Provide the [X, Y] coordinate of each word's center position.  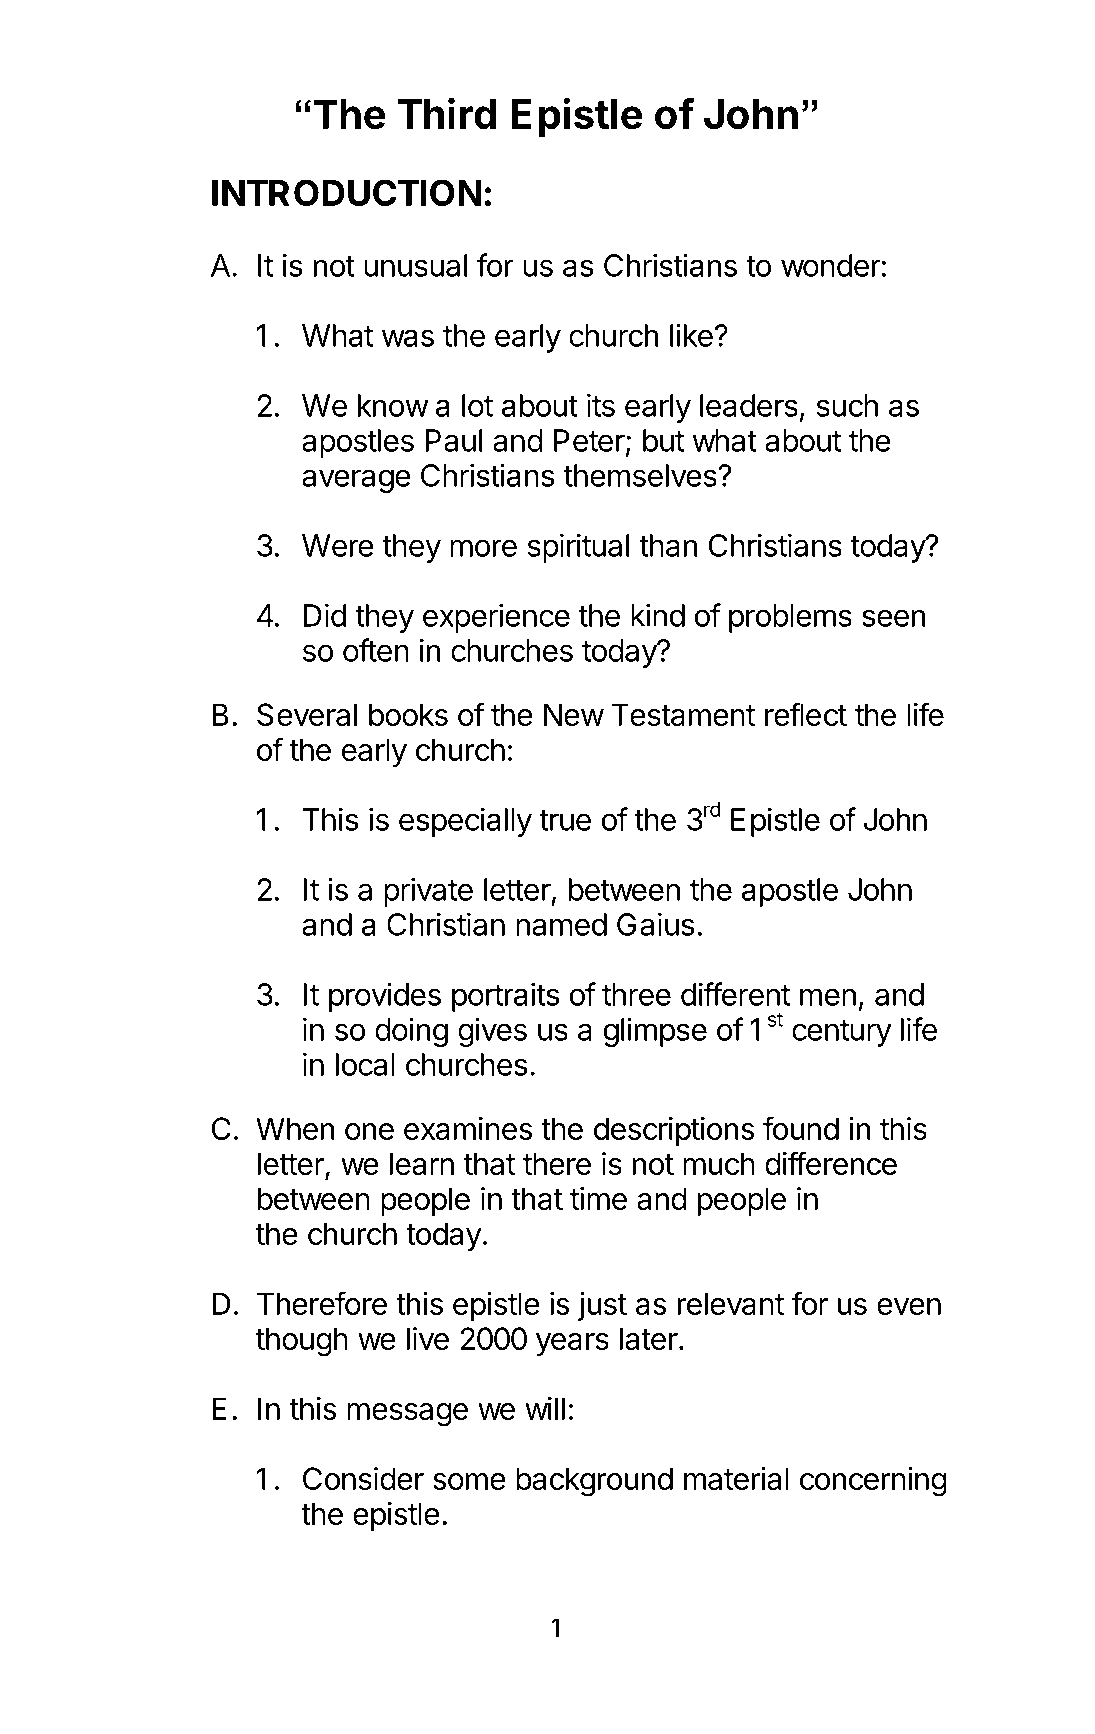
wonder [831, 265]
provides [385, 997]
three [636, 994]
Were [338, 545]
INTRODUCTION [346, 192]
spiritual [578, 548]
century [842, 1033]
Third [447, 113]
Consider [363, 1478]
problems [790, 618]
